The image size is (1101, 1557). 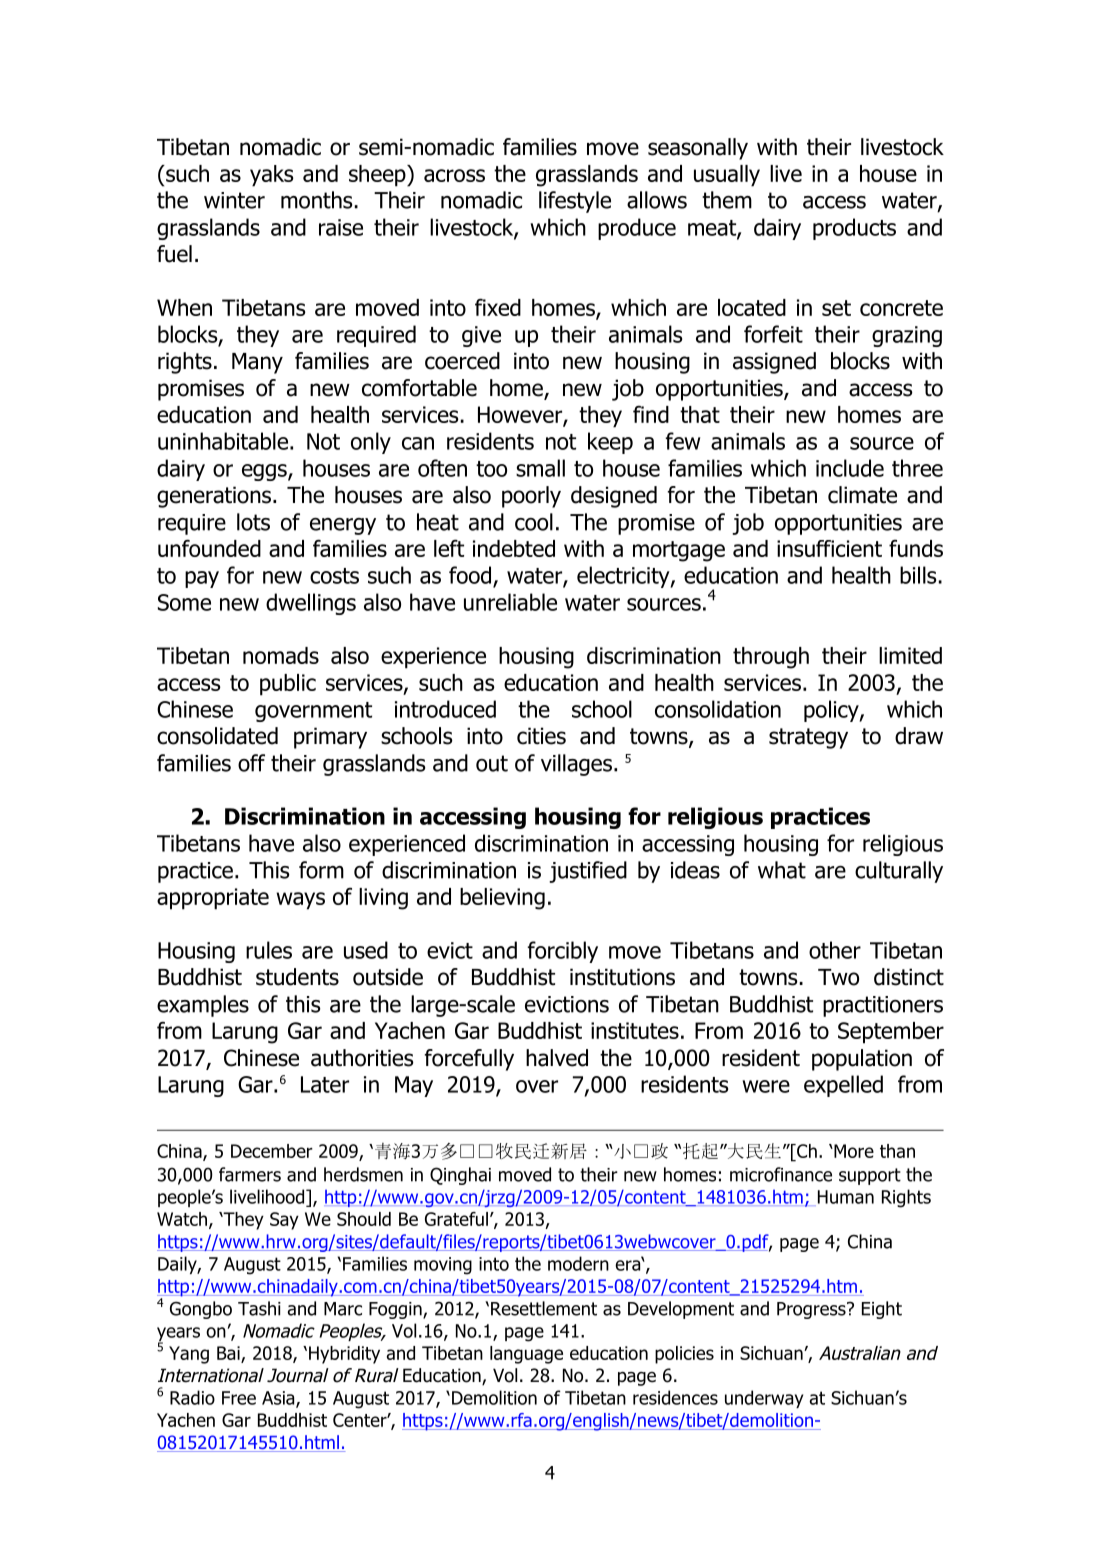 I want to click on ways, so click(x=300, y=901).
